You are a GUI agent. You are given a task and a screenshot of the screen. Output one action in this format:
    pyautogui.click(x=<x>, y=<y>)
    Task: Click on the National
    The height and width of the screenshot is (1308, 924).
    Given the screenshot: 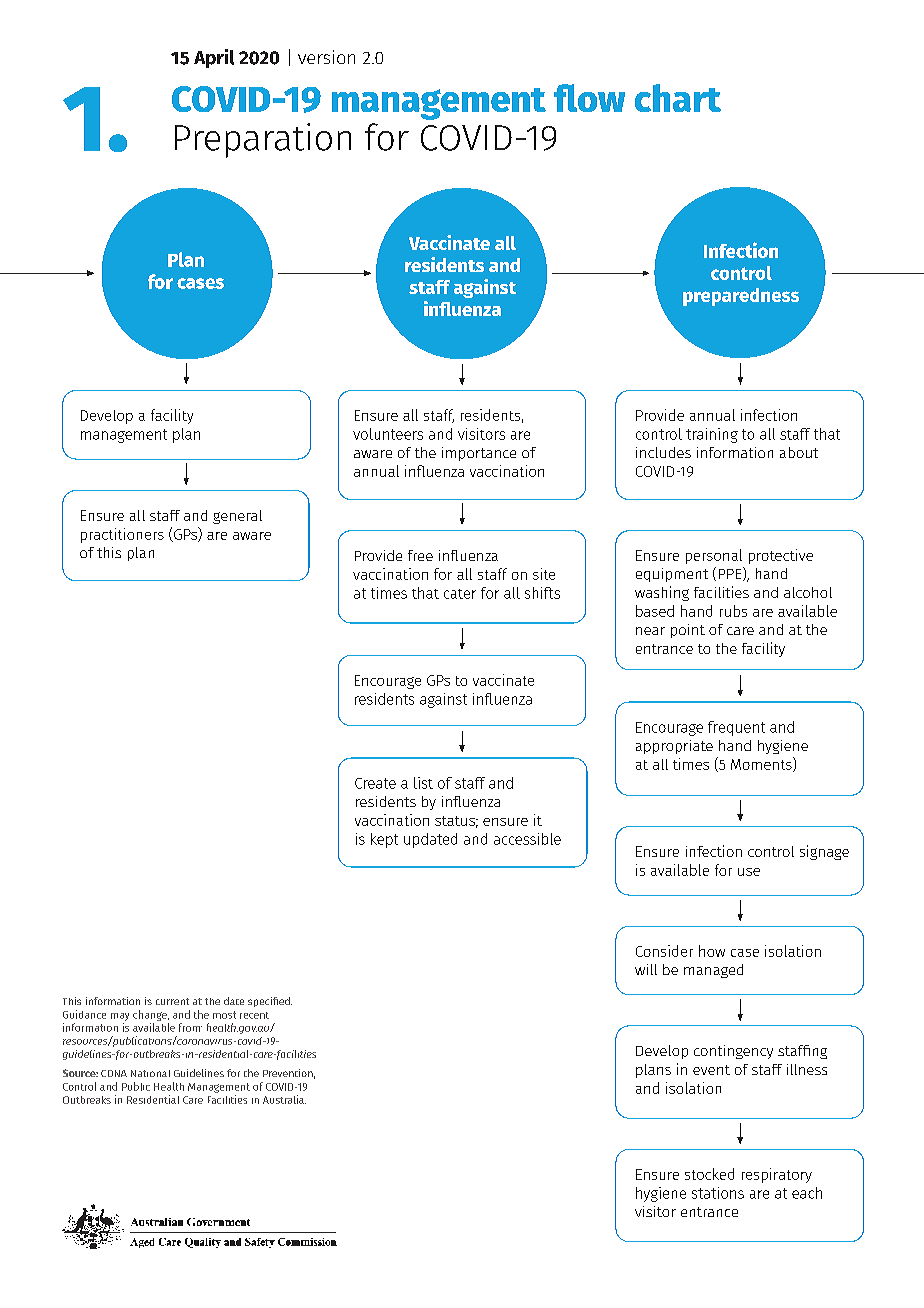 What is the action you would take?
    pyautogui.click(x=150, y=1073)
